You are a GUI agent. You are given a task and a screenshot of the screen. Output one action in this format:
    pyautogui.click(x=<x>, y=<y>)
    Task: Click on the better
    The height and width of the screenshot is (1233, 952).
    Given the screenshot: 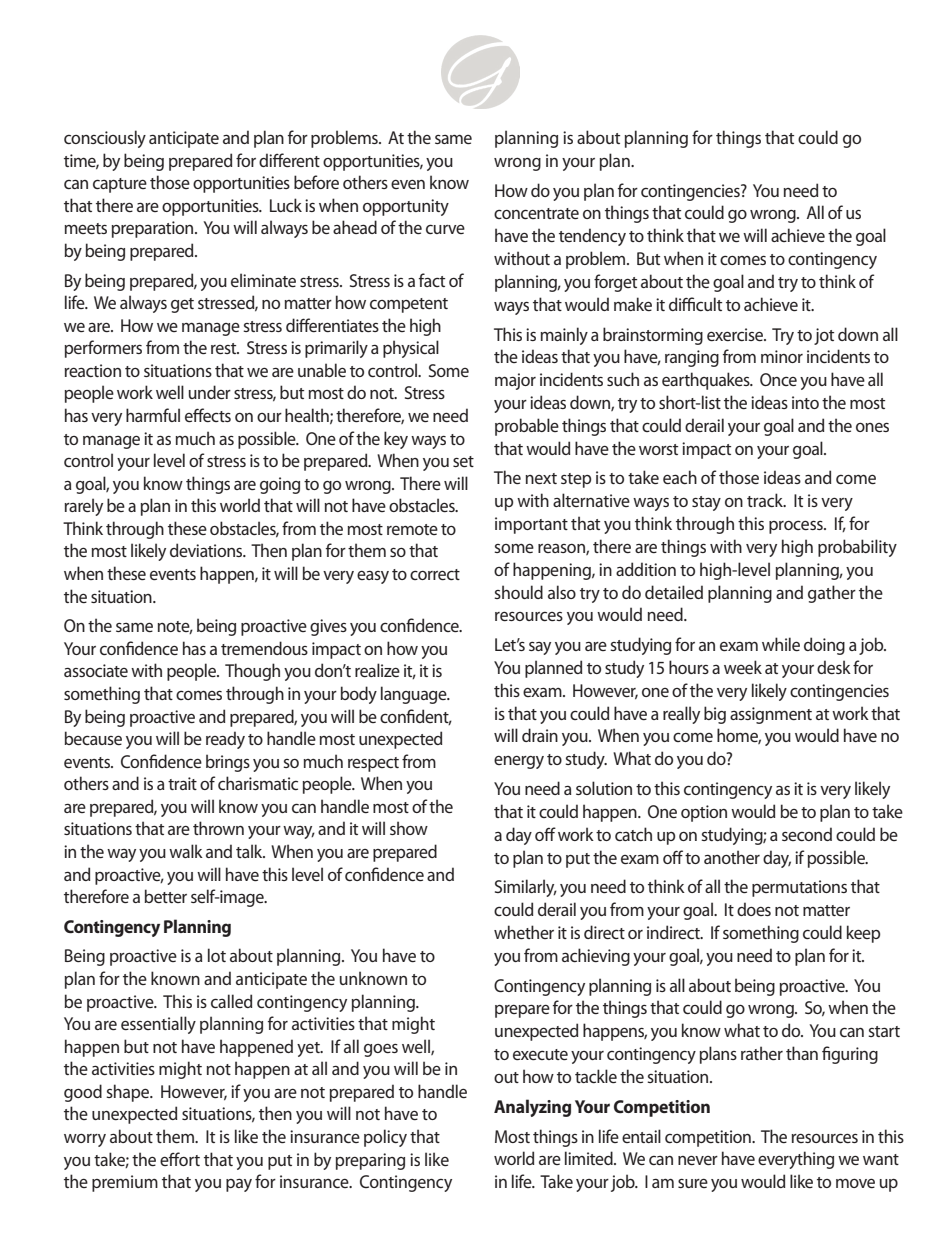 What is the action you would take?
    pyautogui.click(x=165, y=896)
